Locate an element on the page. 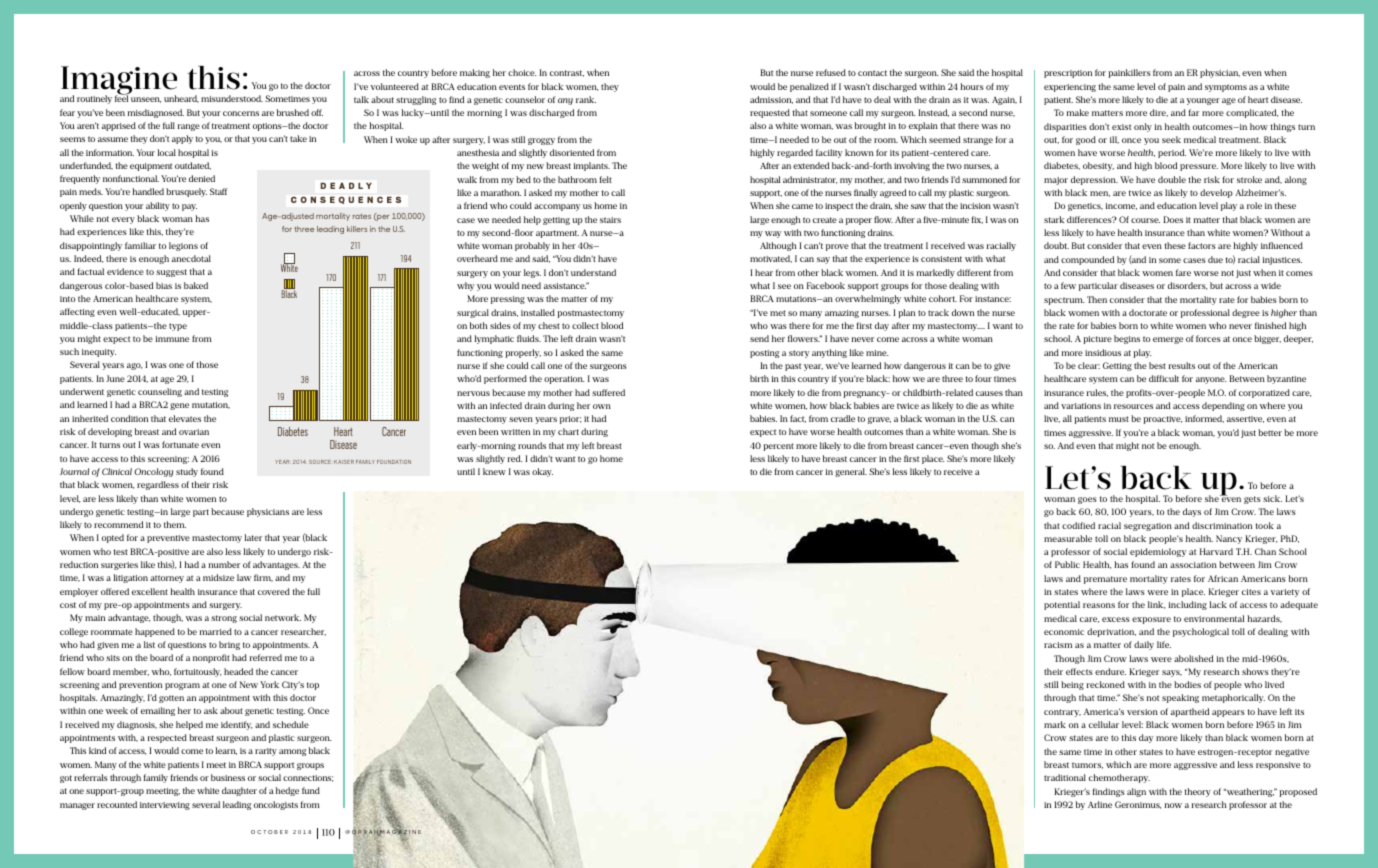  younger is located at coordinates (1203, 101).
